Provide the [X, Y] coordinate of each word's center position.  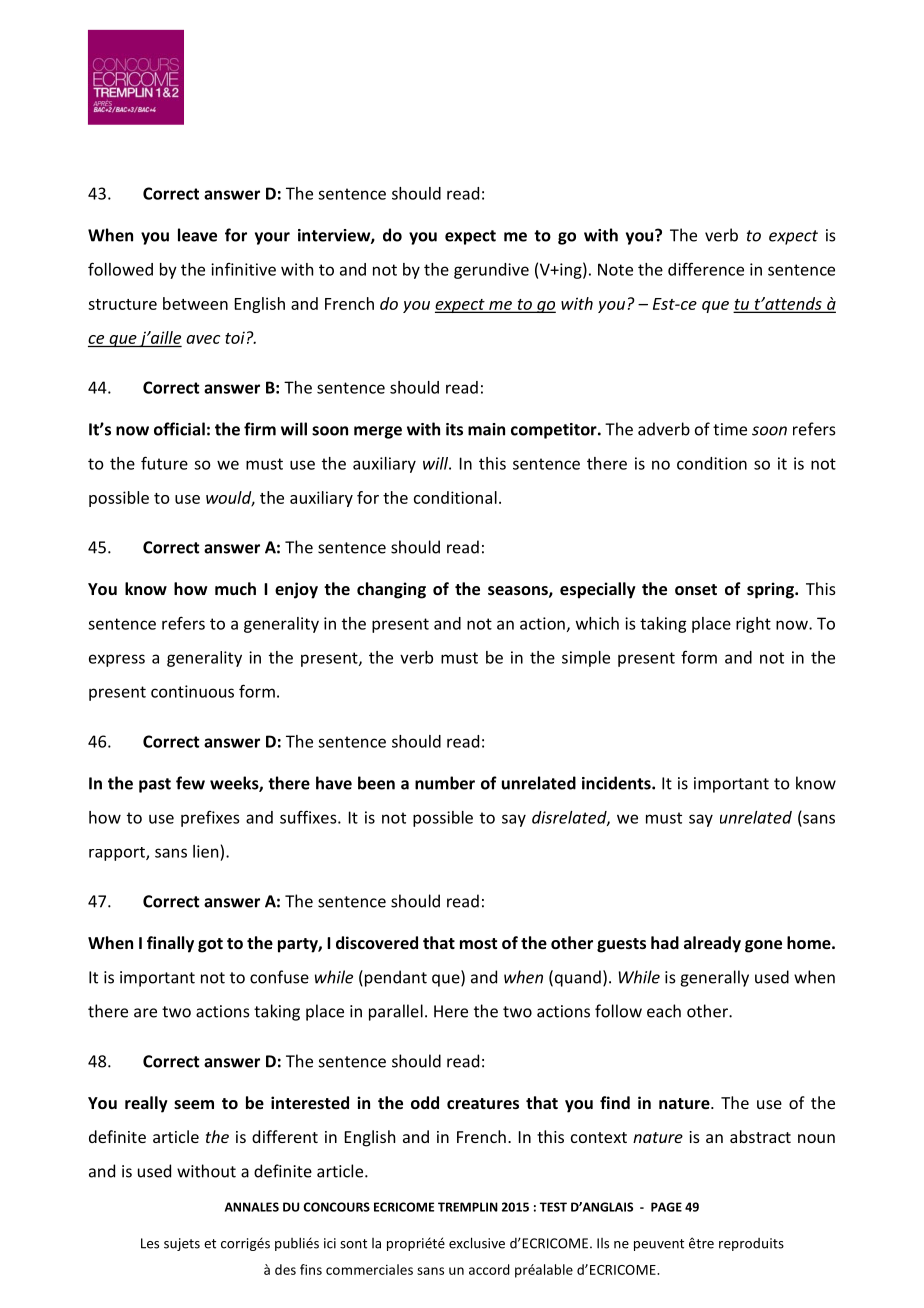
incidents [617, 783]
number [445, 783]
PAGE [666, 1207]
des [285, 1269]
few [190, 783]
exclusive [477, 1243]
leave [197, 235]
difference [706, 269]
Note [615, 269]
